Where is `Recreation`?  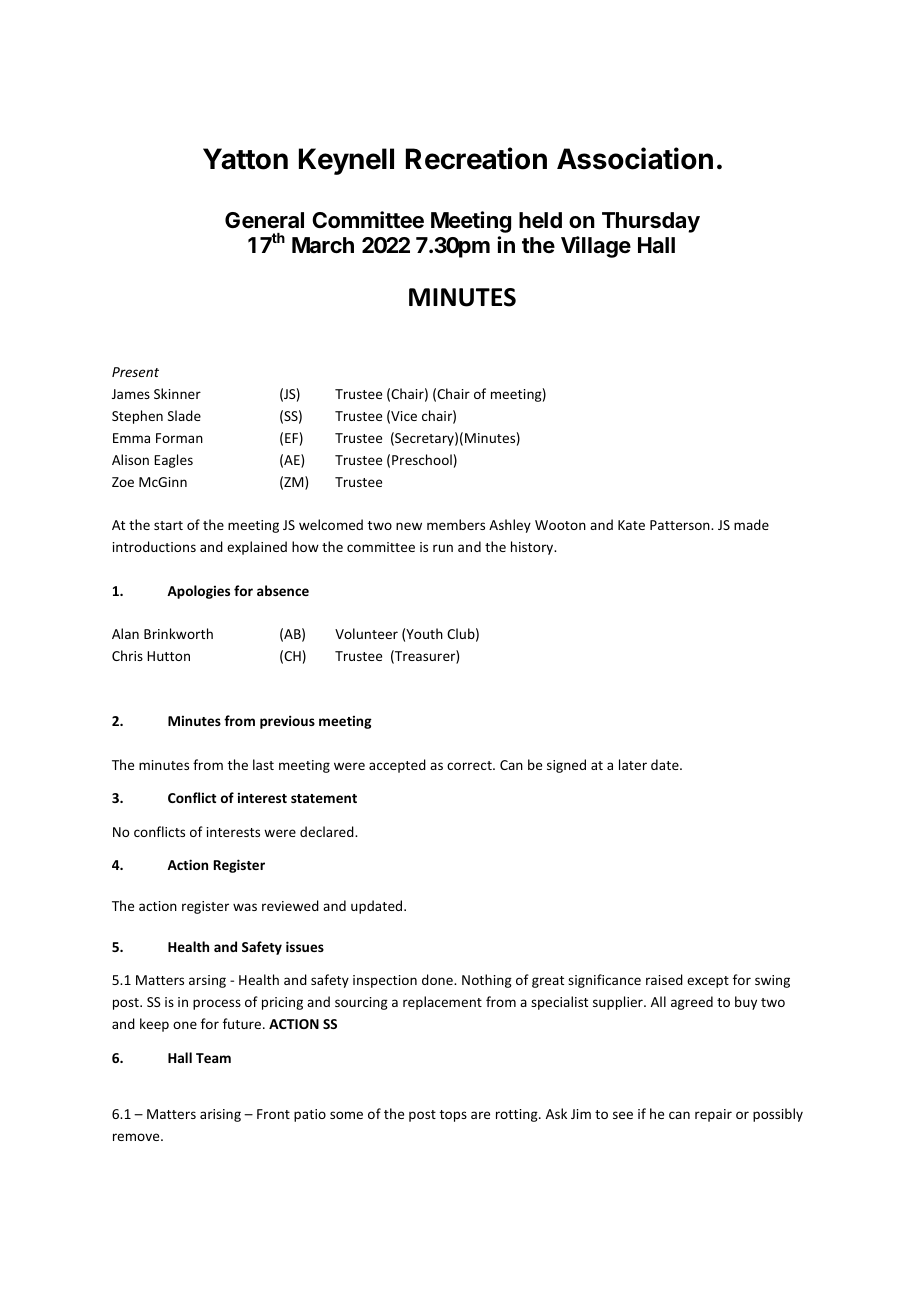
Recreation is located at coordinates (476, 158).
